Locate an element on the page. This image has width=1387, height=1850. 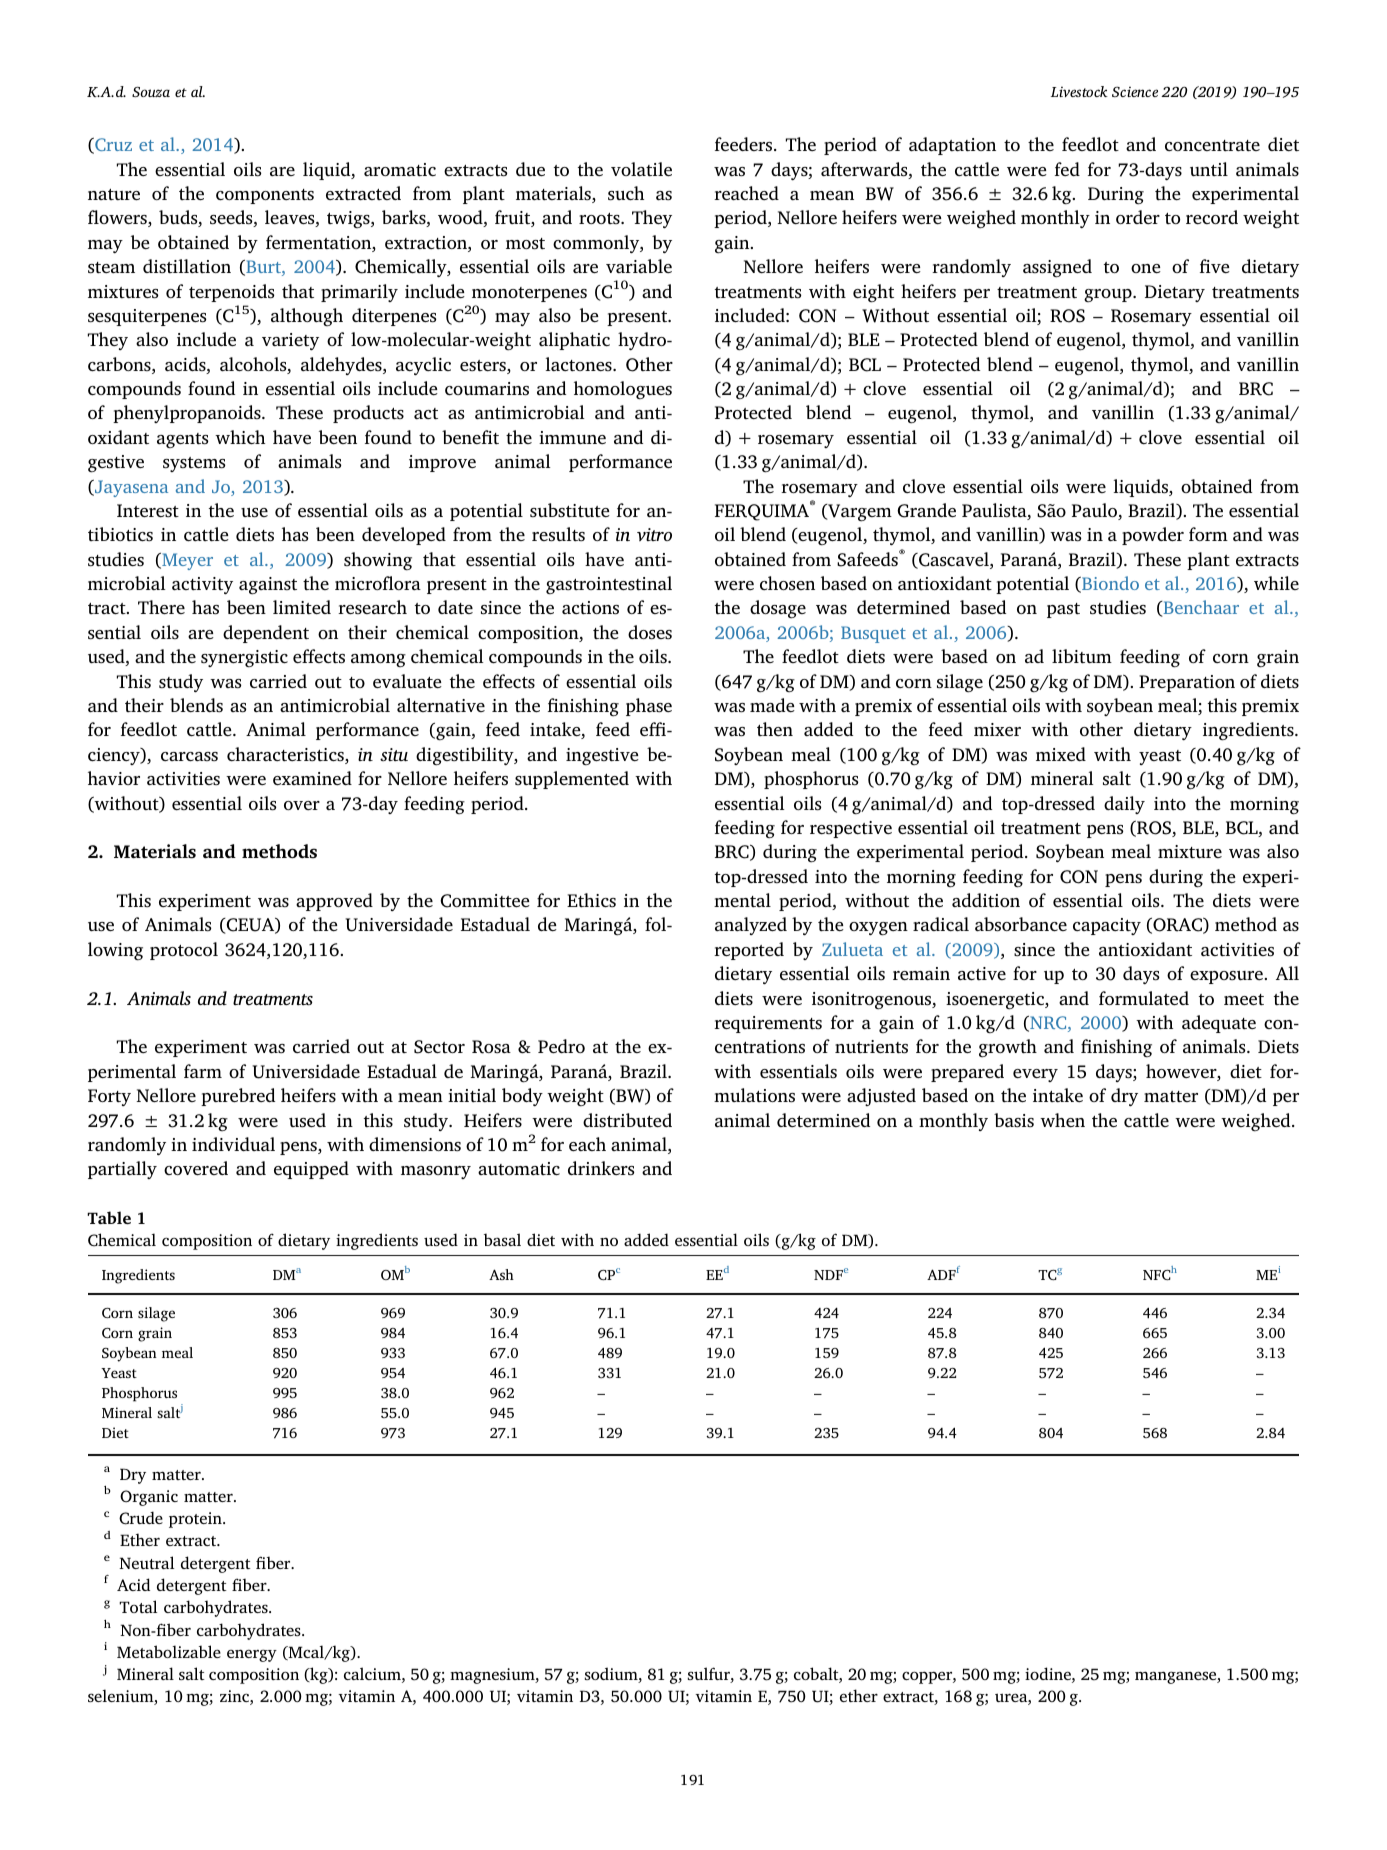
components is located at coordinates (265, 196).
